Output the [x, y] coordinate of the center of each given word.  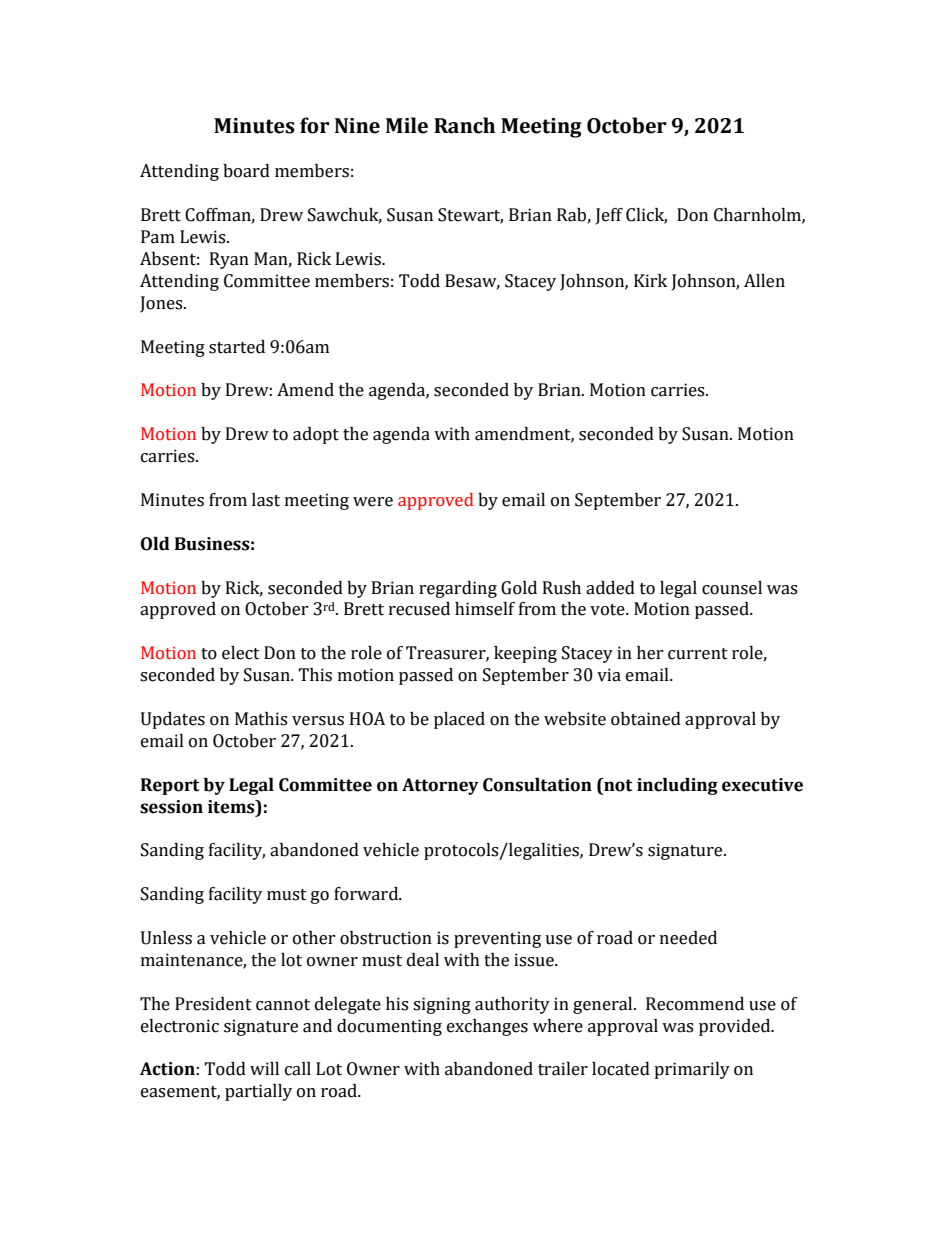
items [232, 807]
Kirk [650, 280]
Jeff [609, 216]
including [677, 786]
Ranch [464, 125]
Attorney [440, 786]
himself [485, 609]
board [246, 171]
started [237, 347]
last [266, 500]
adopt [316, 435]
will [264, 1068]
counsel [732, 588]
